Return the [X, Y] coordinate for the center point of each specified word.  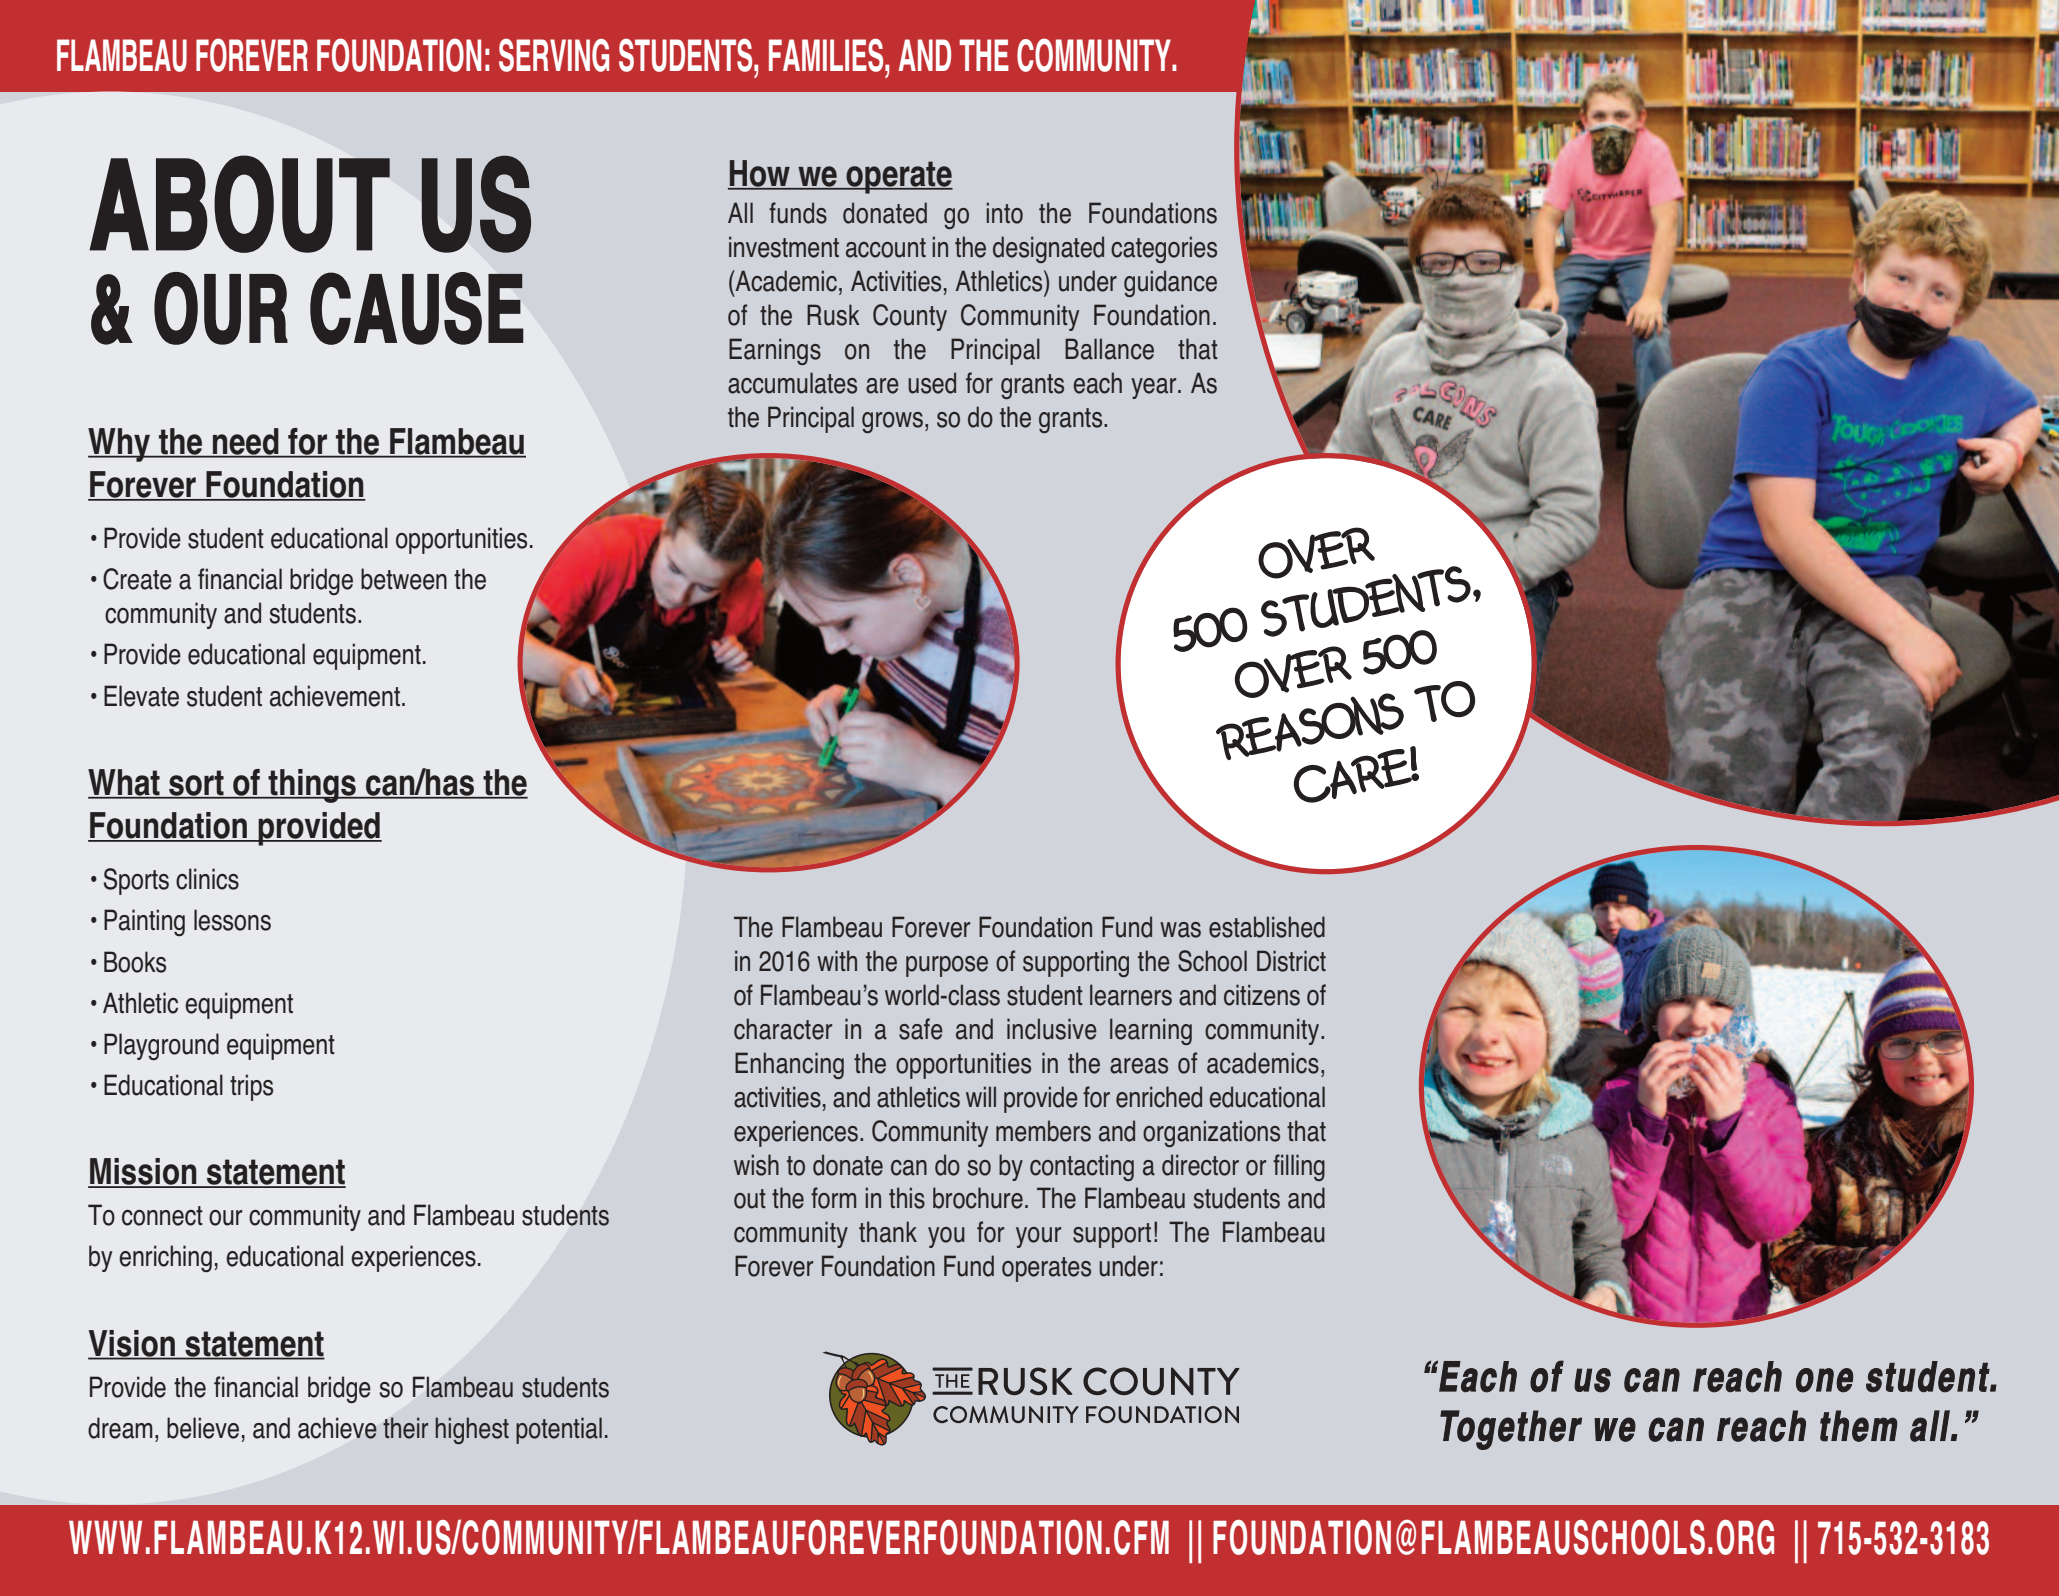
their [405, 1428]
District [1291, 961]
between [404, 579]
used [932, 383]
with [837, 960]
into [1004, 213]
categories [1164, 249]
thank [888, 1232]
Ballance [1109, 349]
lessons [232, 920]
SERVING [554, 55]
